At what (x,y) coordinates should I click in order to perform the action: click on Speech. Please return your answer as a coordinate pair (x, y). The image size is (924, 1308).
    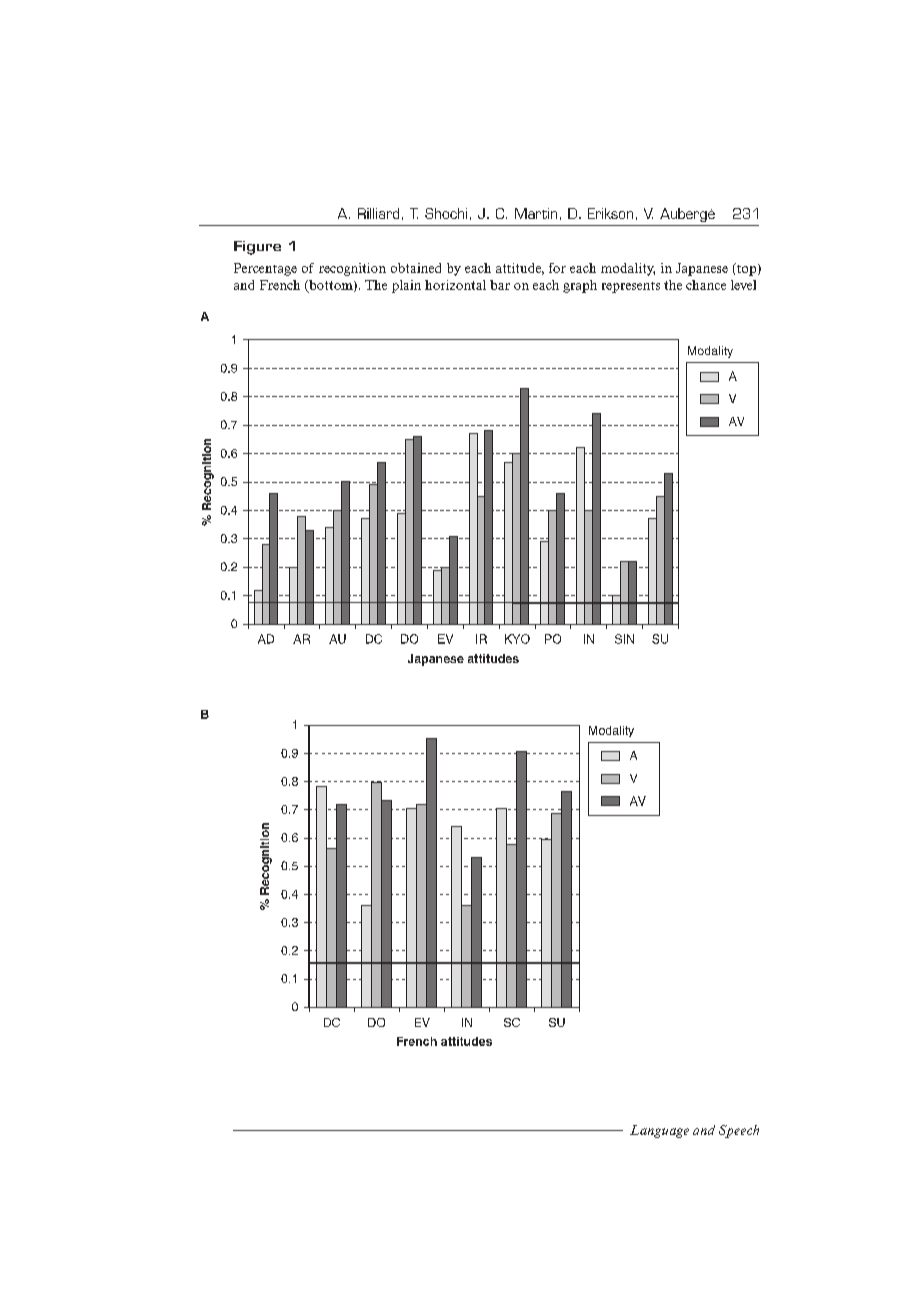
    Looking at the image, I should click on (739, 1131).
